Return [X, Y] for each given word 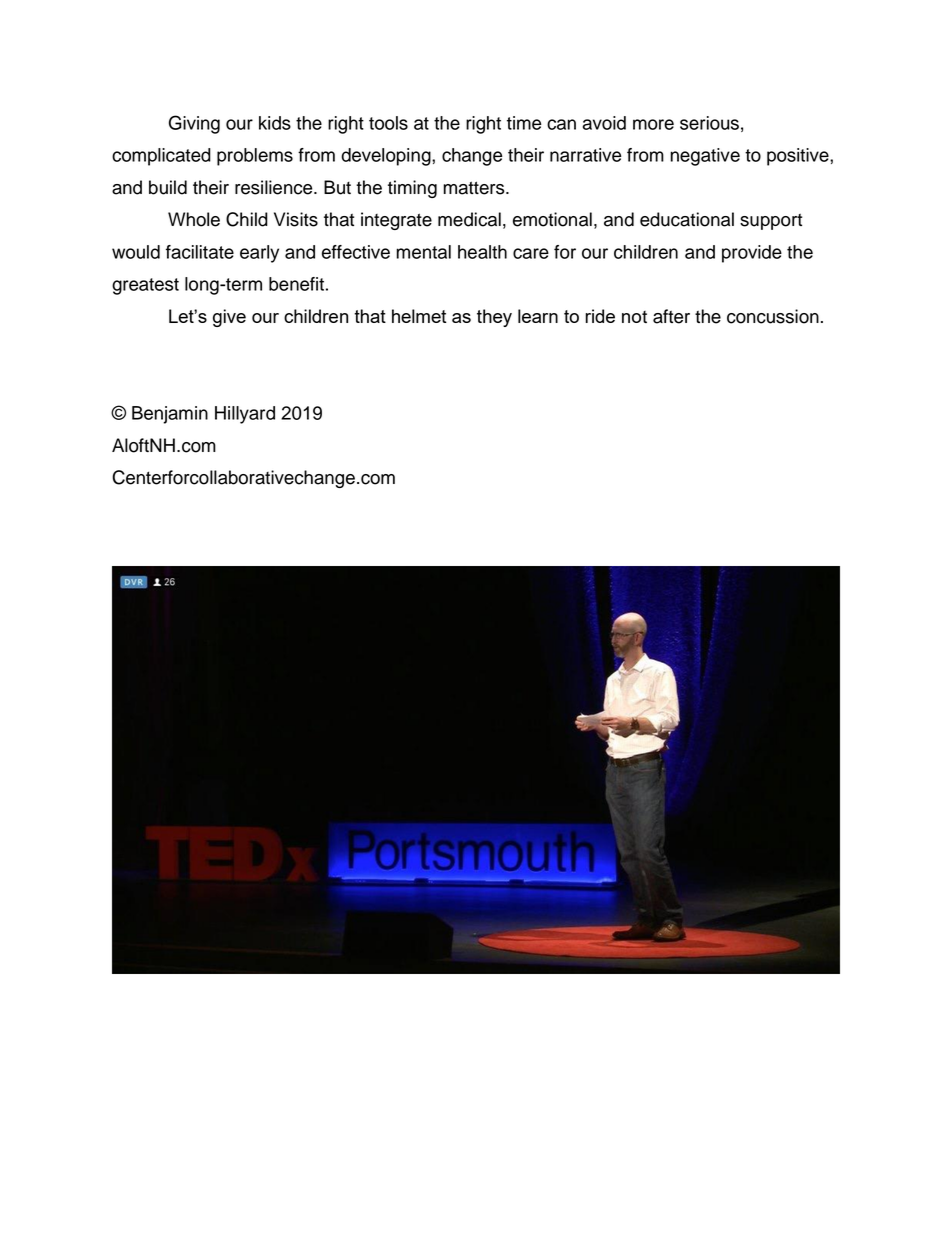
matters [475, 188]
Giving [194, 124]
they [494, 318]
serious [709, 123]
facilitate [200, 252]
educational [687, 219]
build [168, 187]
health [482, 252]
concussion [773, 316]
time [524, 123]
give [229, 318]
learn [538, 316]
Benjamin [170, 415]
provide [752, 254]
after [671, 316]
